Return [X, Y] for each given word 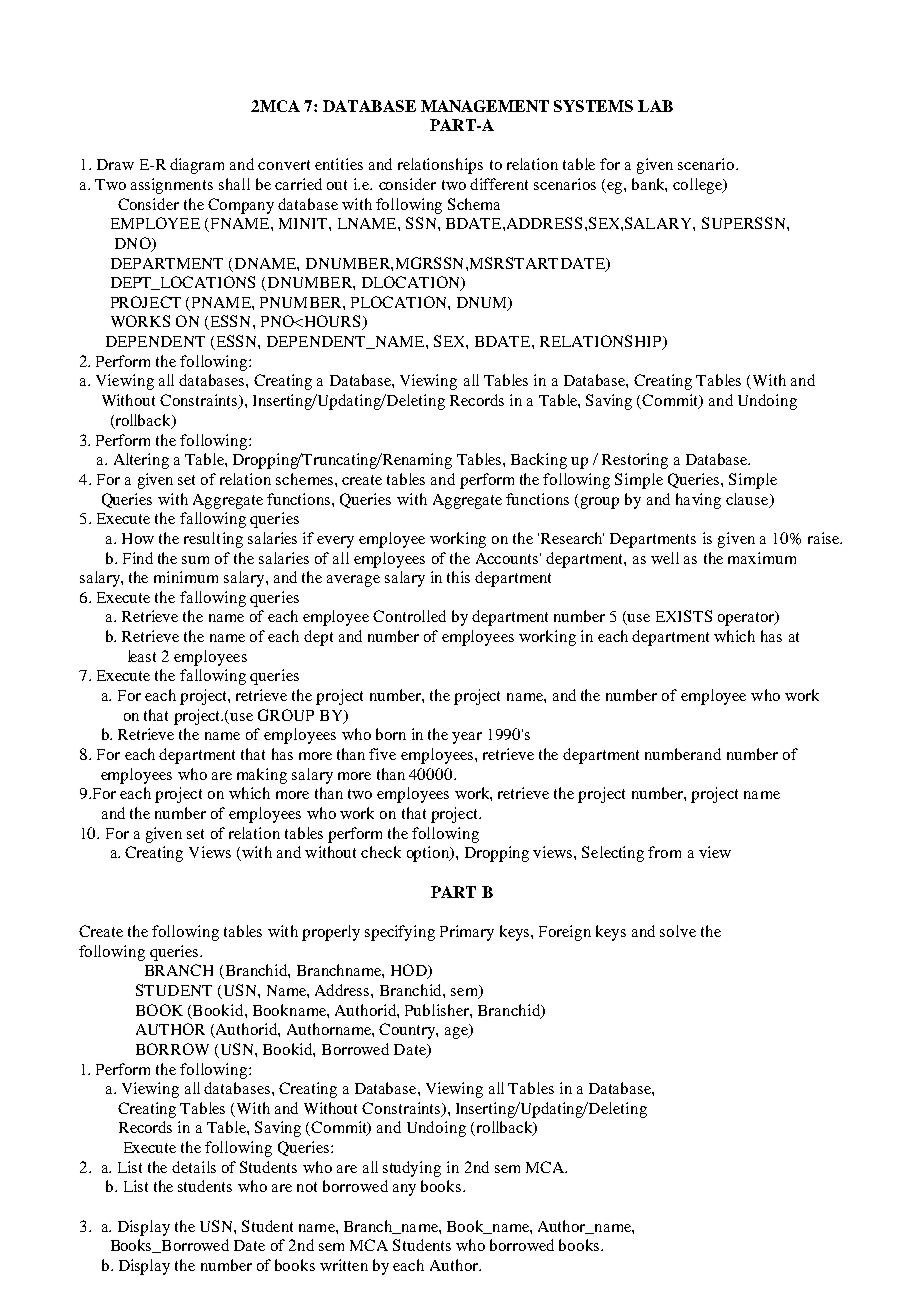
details [194, 1167]
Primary [467, 933]
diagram [197, 166]
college [699, 186]
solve [678, 931]
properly [331, 933]
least [142, 656]
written [344, 1265]
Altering [141, 461]
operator [747, 618]
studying [412, 1169]
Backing [539, 461]
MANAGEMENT [485, 106]
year [467, 738]
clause [748, 500]
